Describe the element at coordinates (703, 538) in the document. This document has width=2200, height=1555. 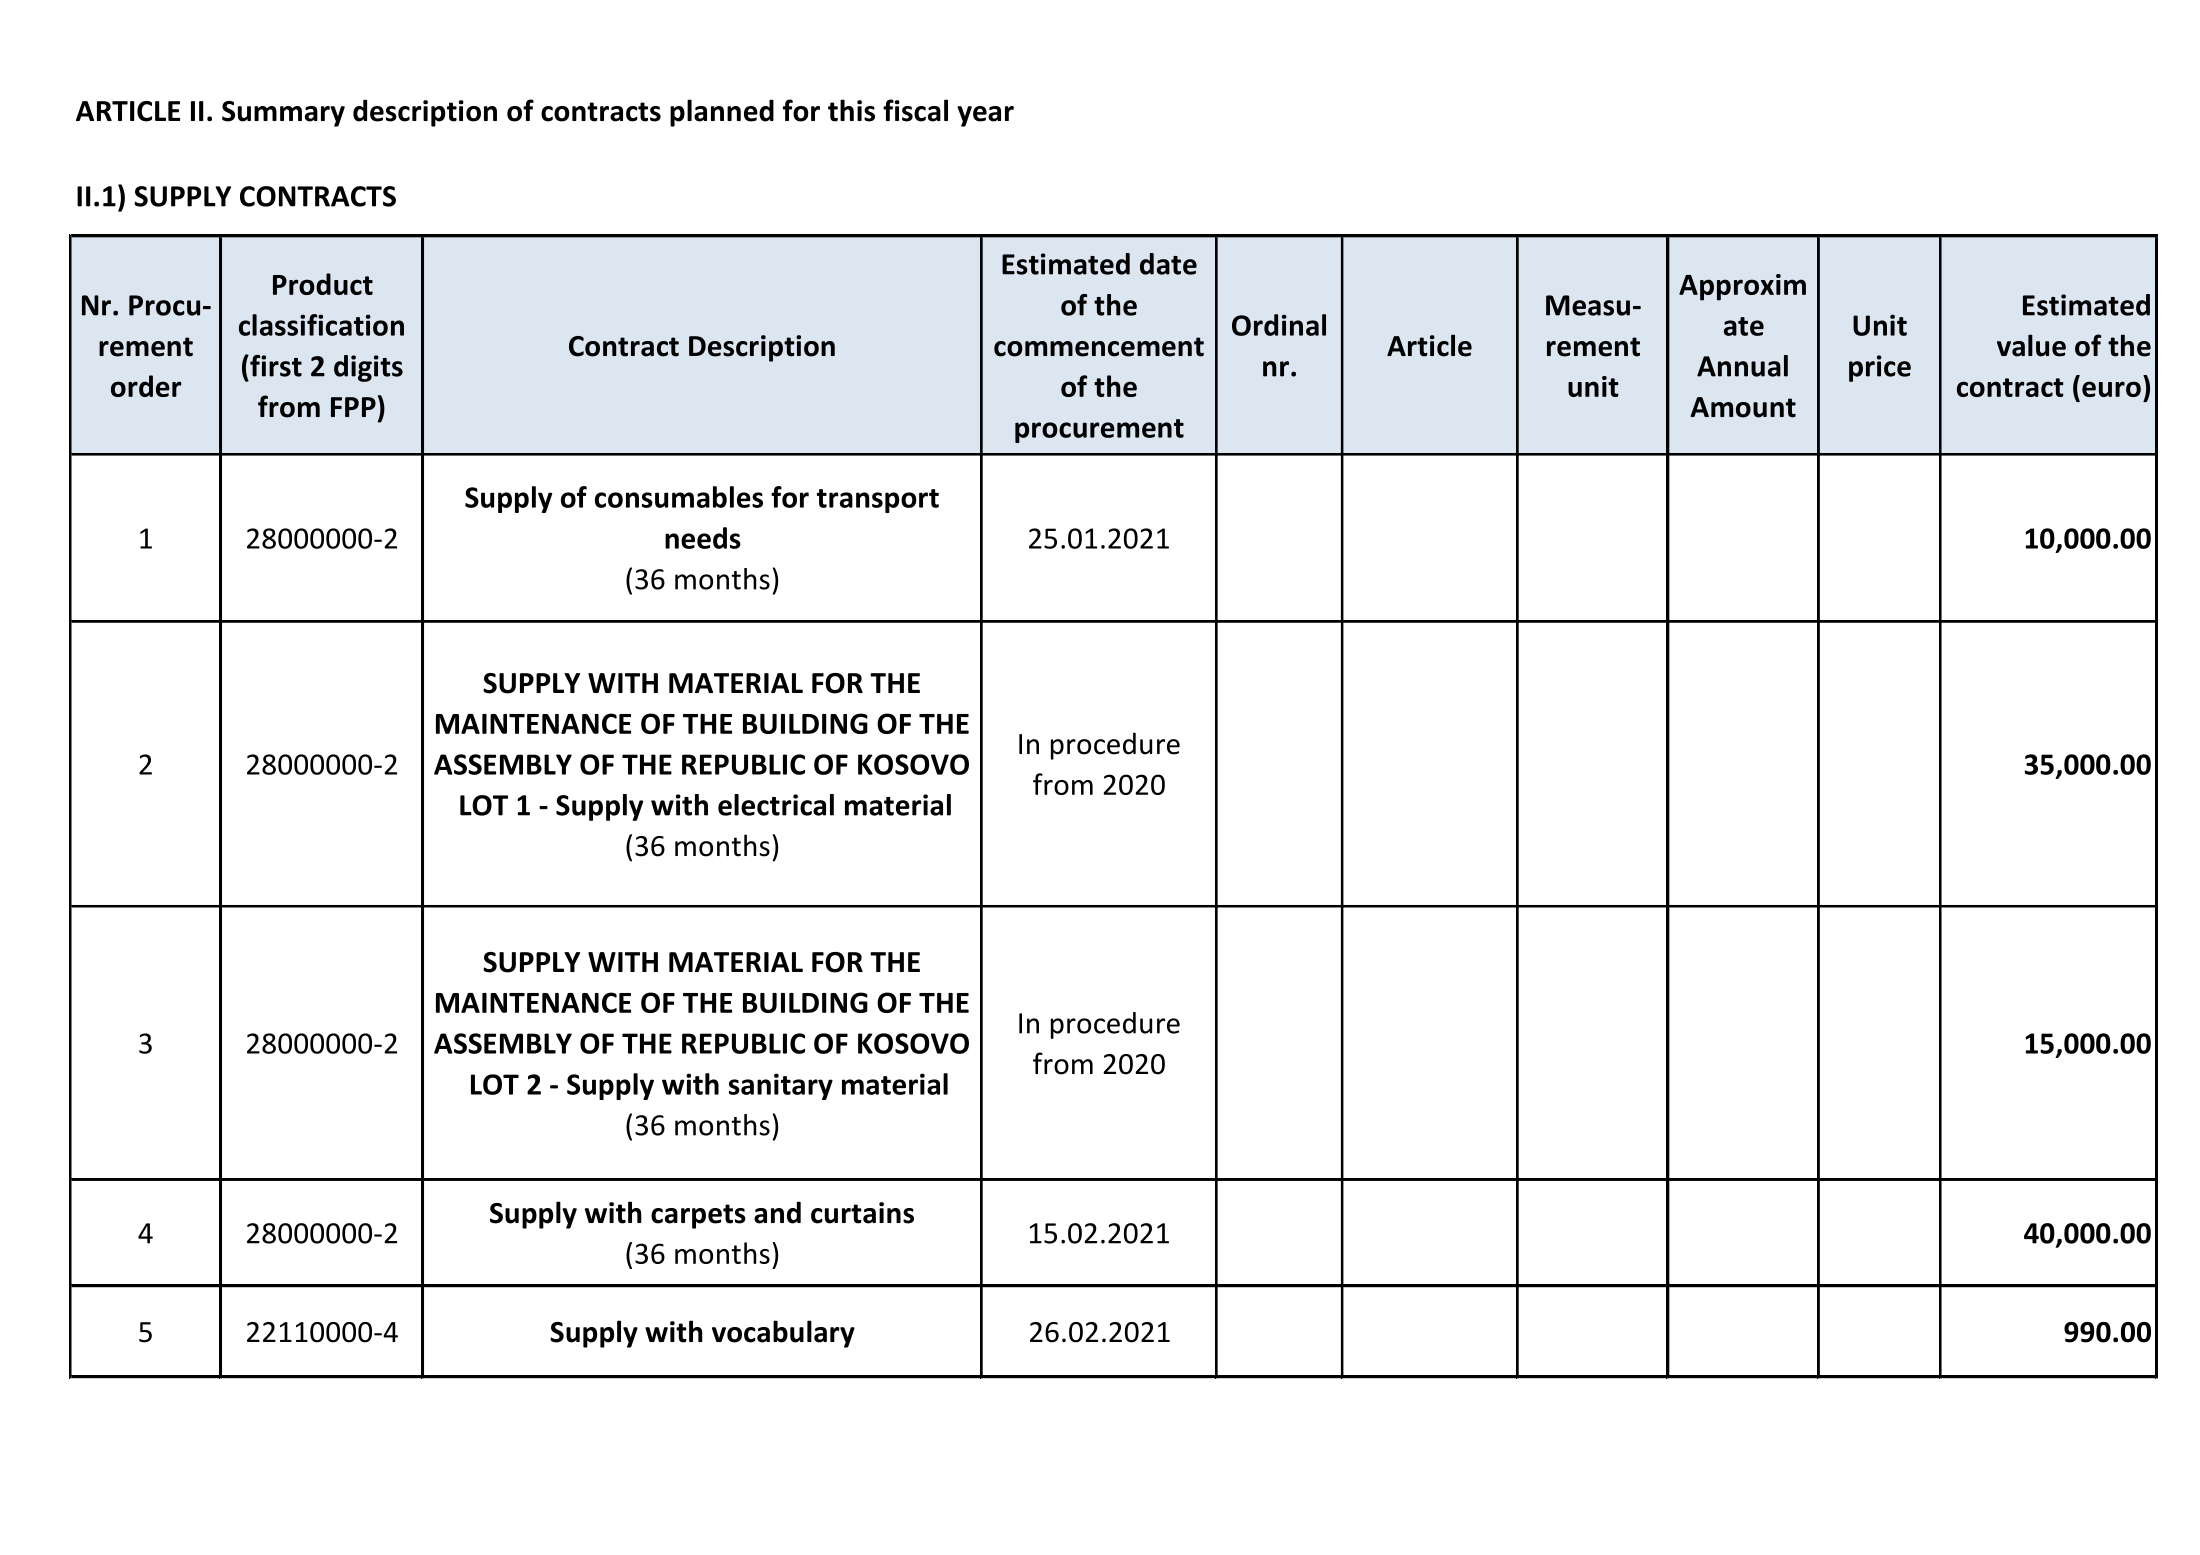
I see `needs` at that location.
